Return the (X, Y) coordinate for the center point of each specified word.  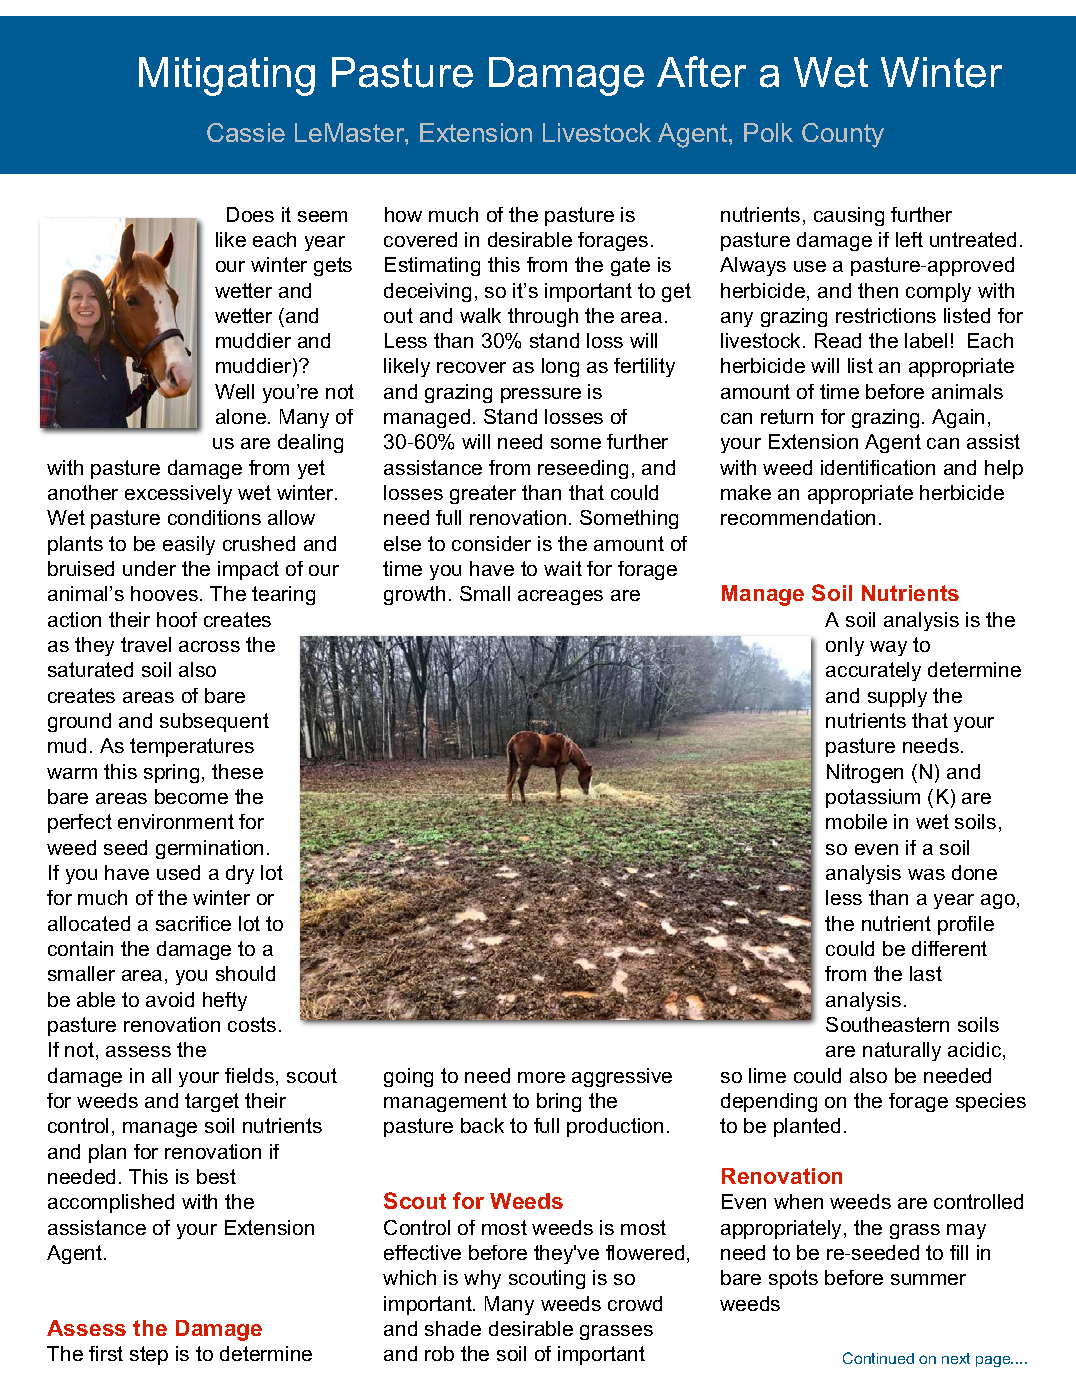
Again (958, 418)
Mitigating (227, 76)
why (482, 1279)
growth (414, 595)
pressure (541, 395)
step (149, 1355)
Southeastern (887, 1024)
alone (241, 416)
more (541, 1077)
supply (897, 697)
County (843, 135)
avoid (170, 999)
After (701, 72)
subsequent (214, 722)
